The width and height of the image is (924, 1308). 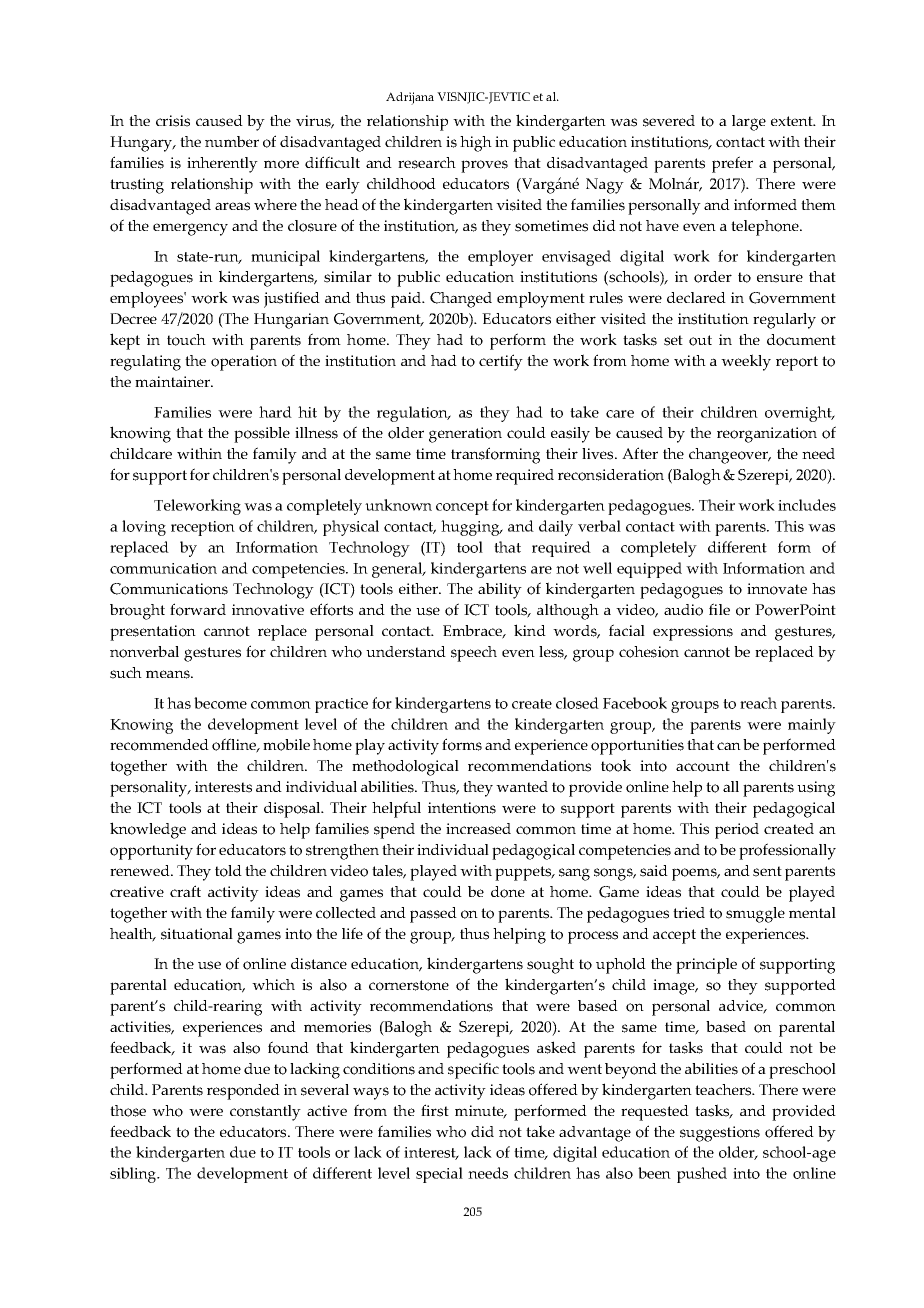 I want to click on weekly, so click(x=746, y=362).
